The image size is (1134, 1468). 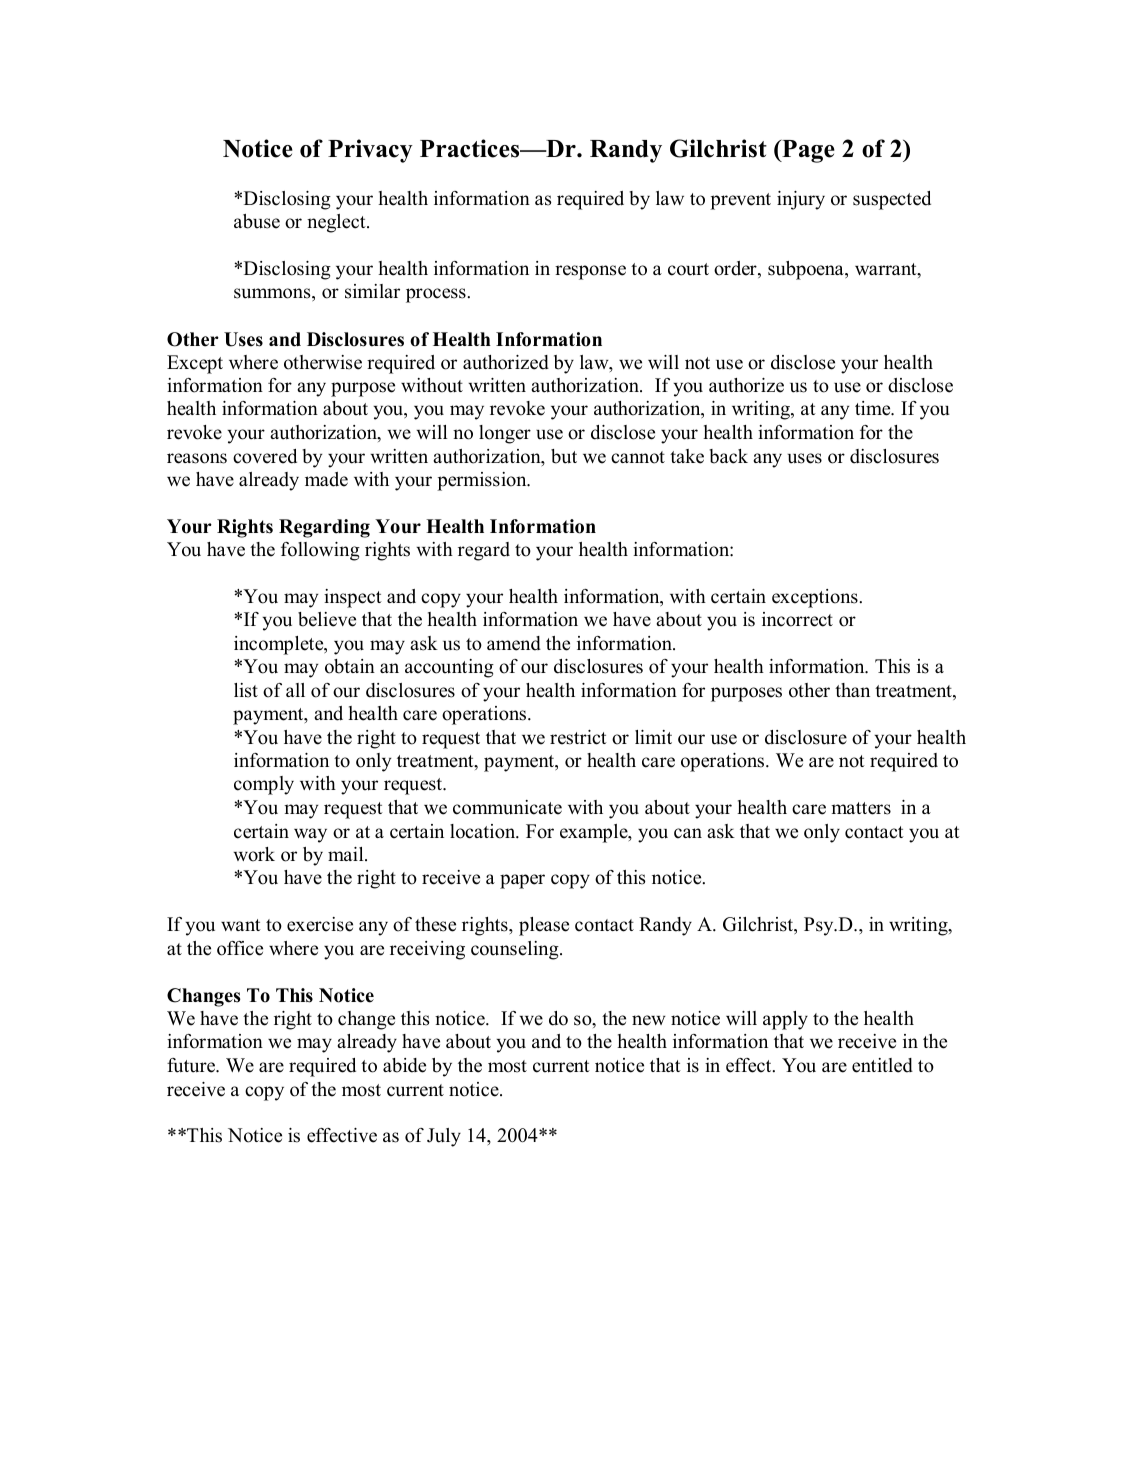 I want to click on response, so click(x=590, y=272).
